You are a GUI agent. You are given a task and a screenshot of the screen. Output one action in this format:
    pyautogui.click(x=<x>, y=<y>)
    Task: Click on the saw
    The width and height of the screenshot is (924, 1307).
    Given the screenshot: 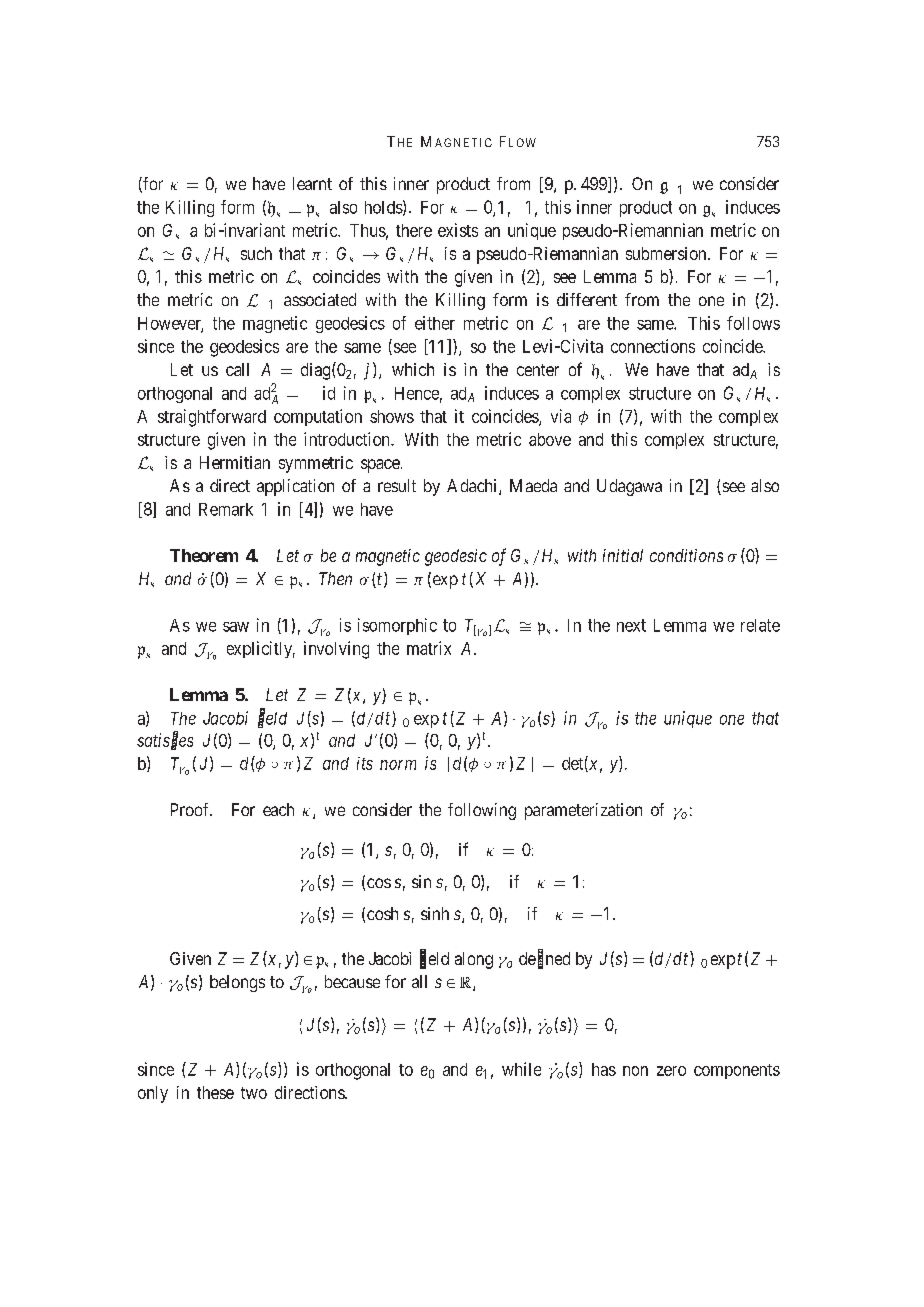 What is the action you would take?
    pyautogui.click(x=236, y=627)
